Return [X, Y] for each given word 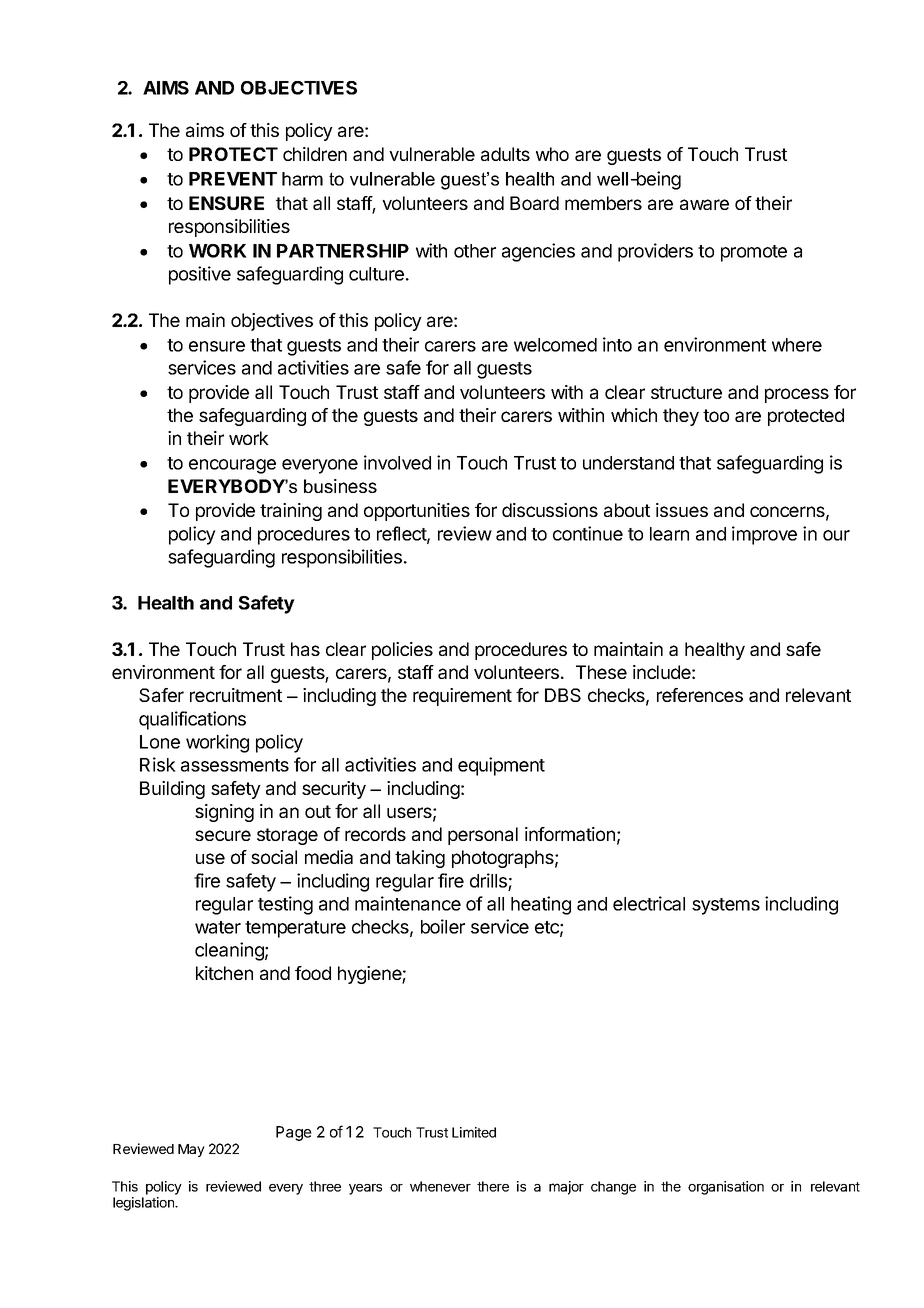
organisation [726, 1188]
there [493, 1186]
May [191, 1150]
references [700, 695]
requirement [462, 697]
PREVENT [233, 179]
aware [704, 204]
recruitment [236, 695]
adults [505, 154]
